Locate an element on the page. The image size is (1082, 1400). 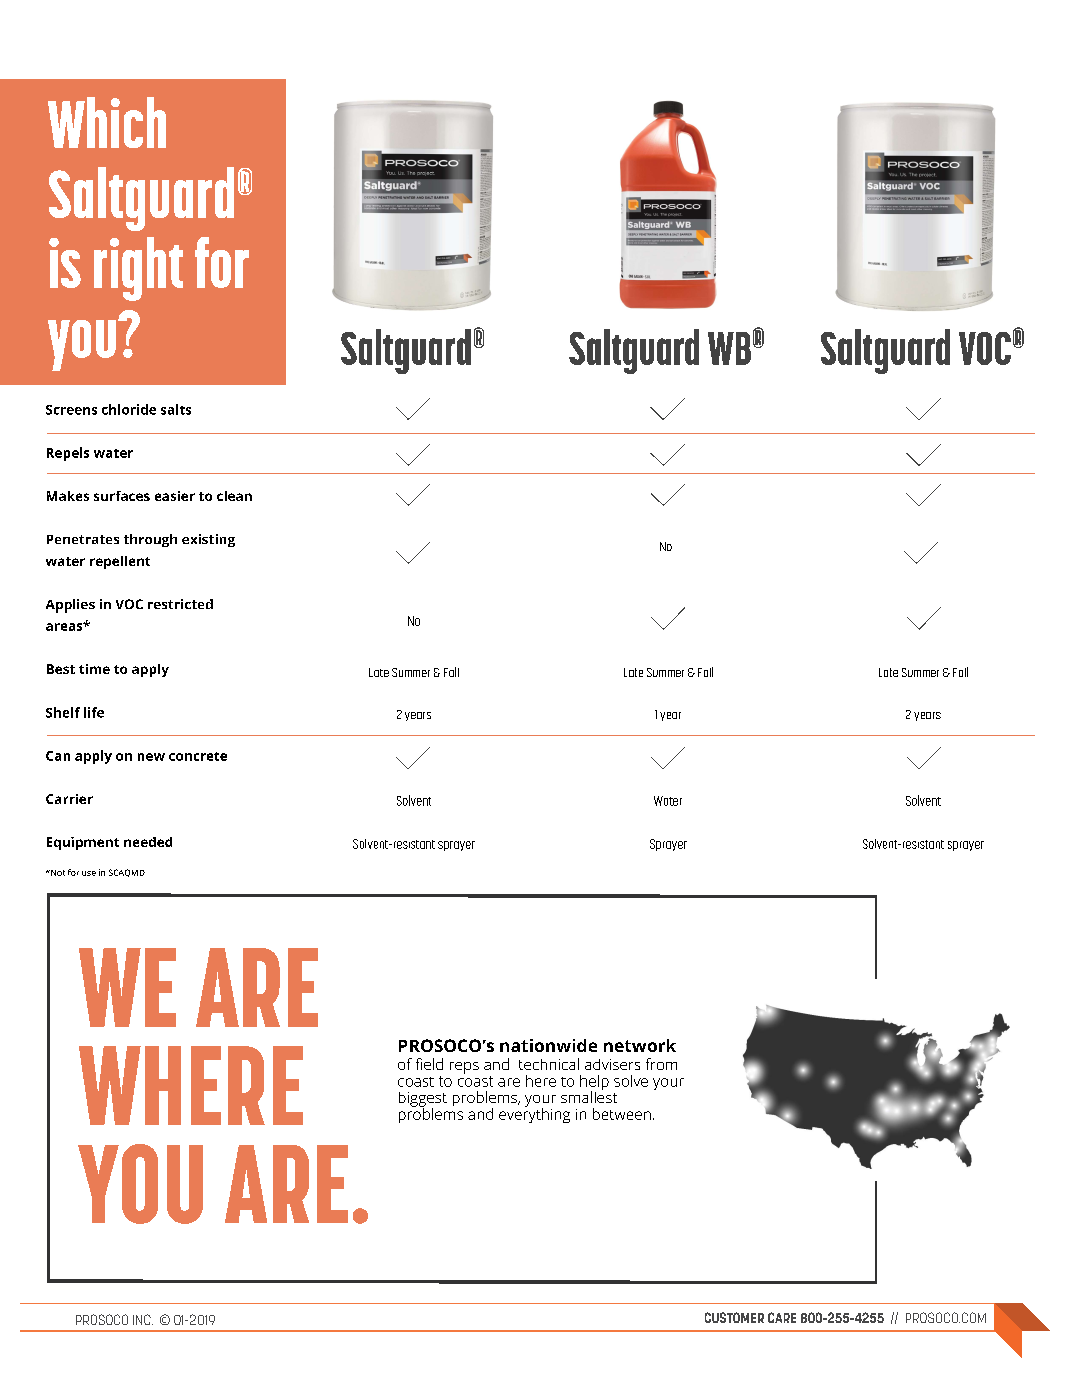
network is located at coordinates (640, 1045).
